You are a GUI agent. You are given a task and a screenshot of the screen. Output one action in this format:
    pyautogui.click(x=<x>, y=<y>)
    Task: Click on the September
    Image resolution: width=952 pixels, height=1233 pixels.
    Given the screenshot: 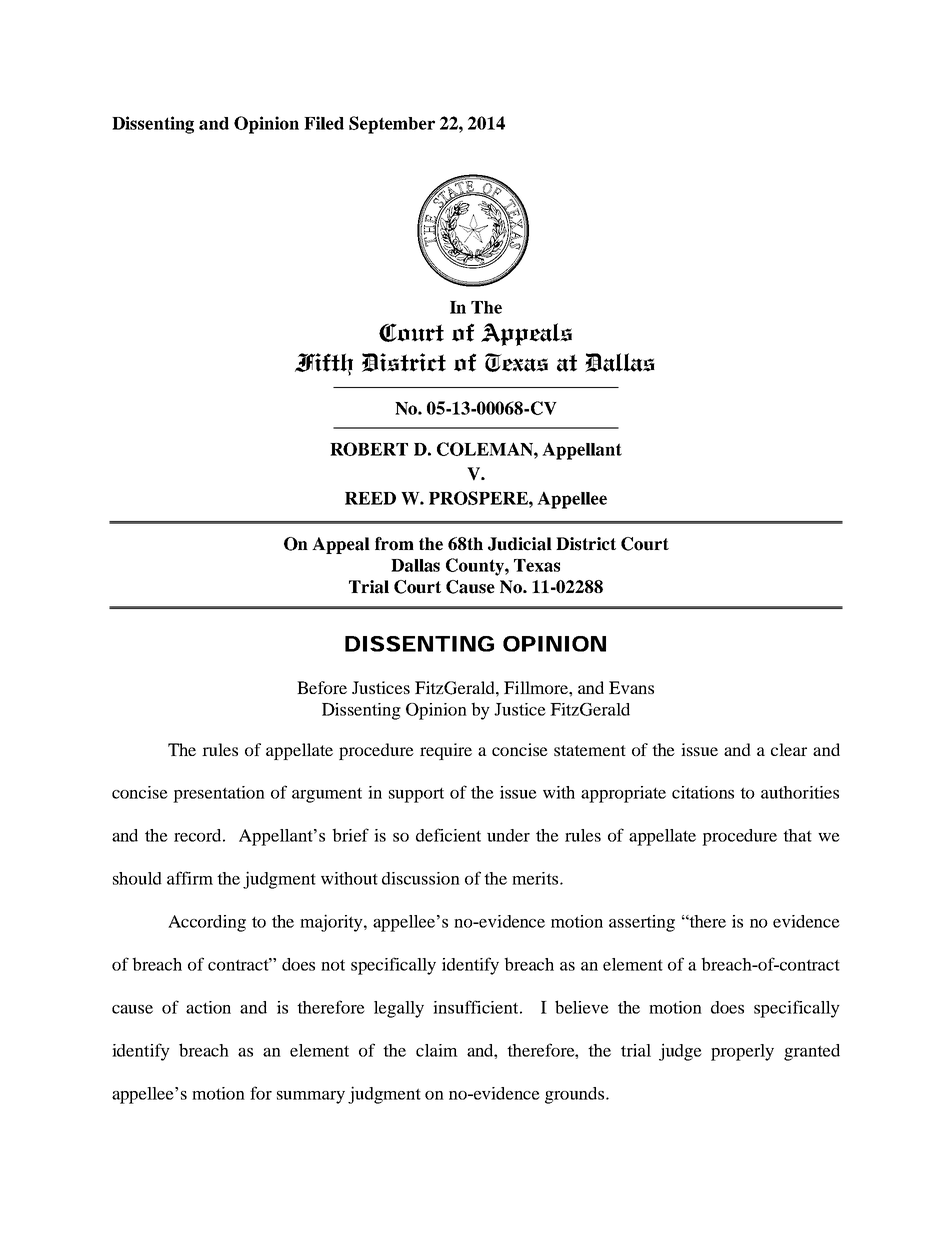 What is the action you would take?
    pyautogui.click(x=392, y=125)
